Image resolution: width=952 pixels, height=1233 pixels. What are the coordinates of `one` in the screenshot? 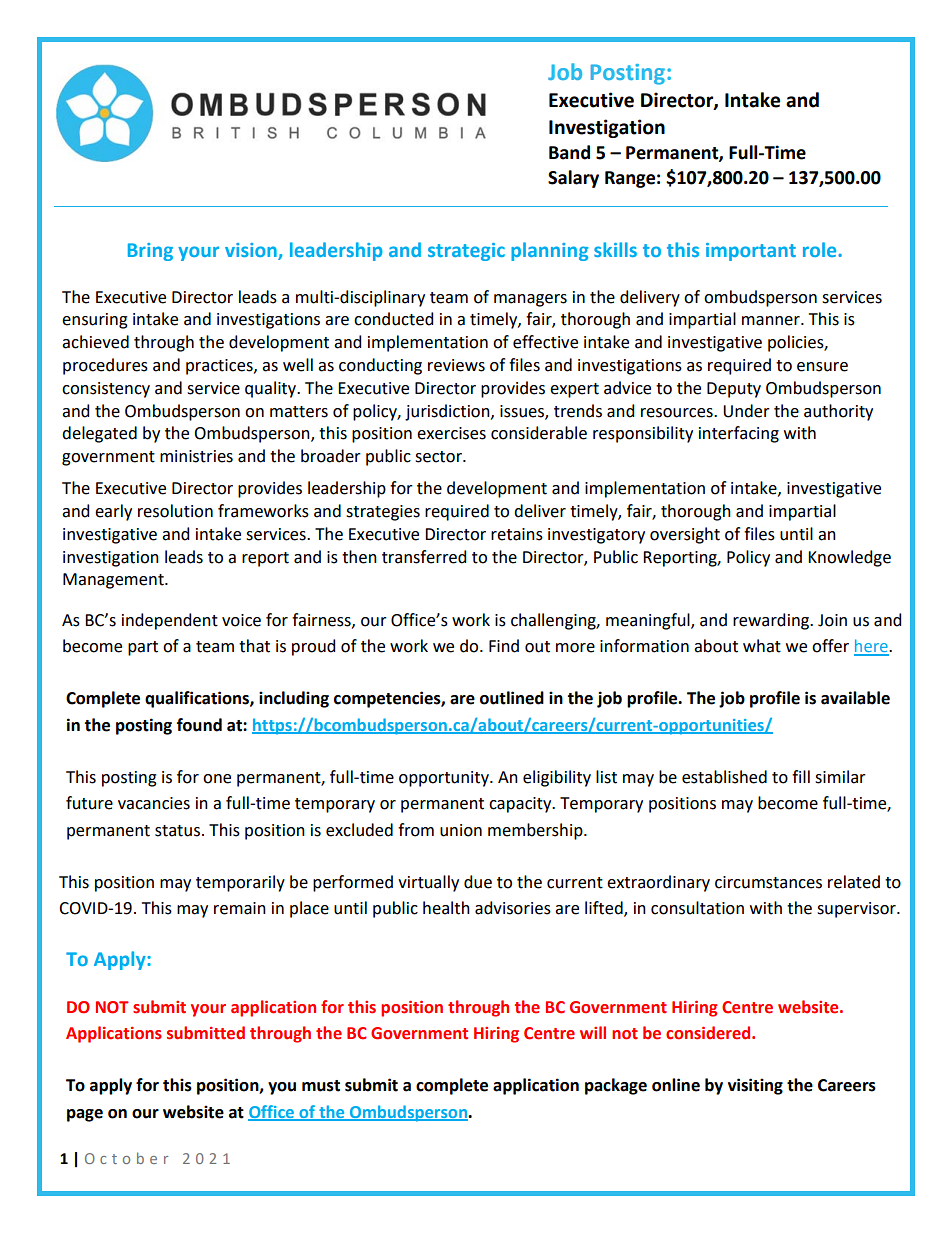 It's located at (217, 779).
